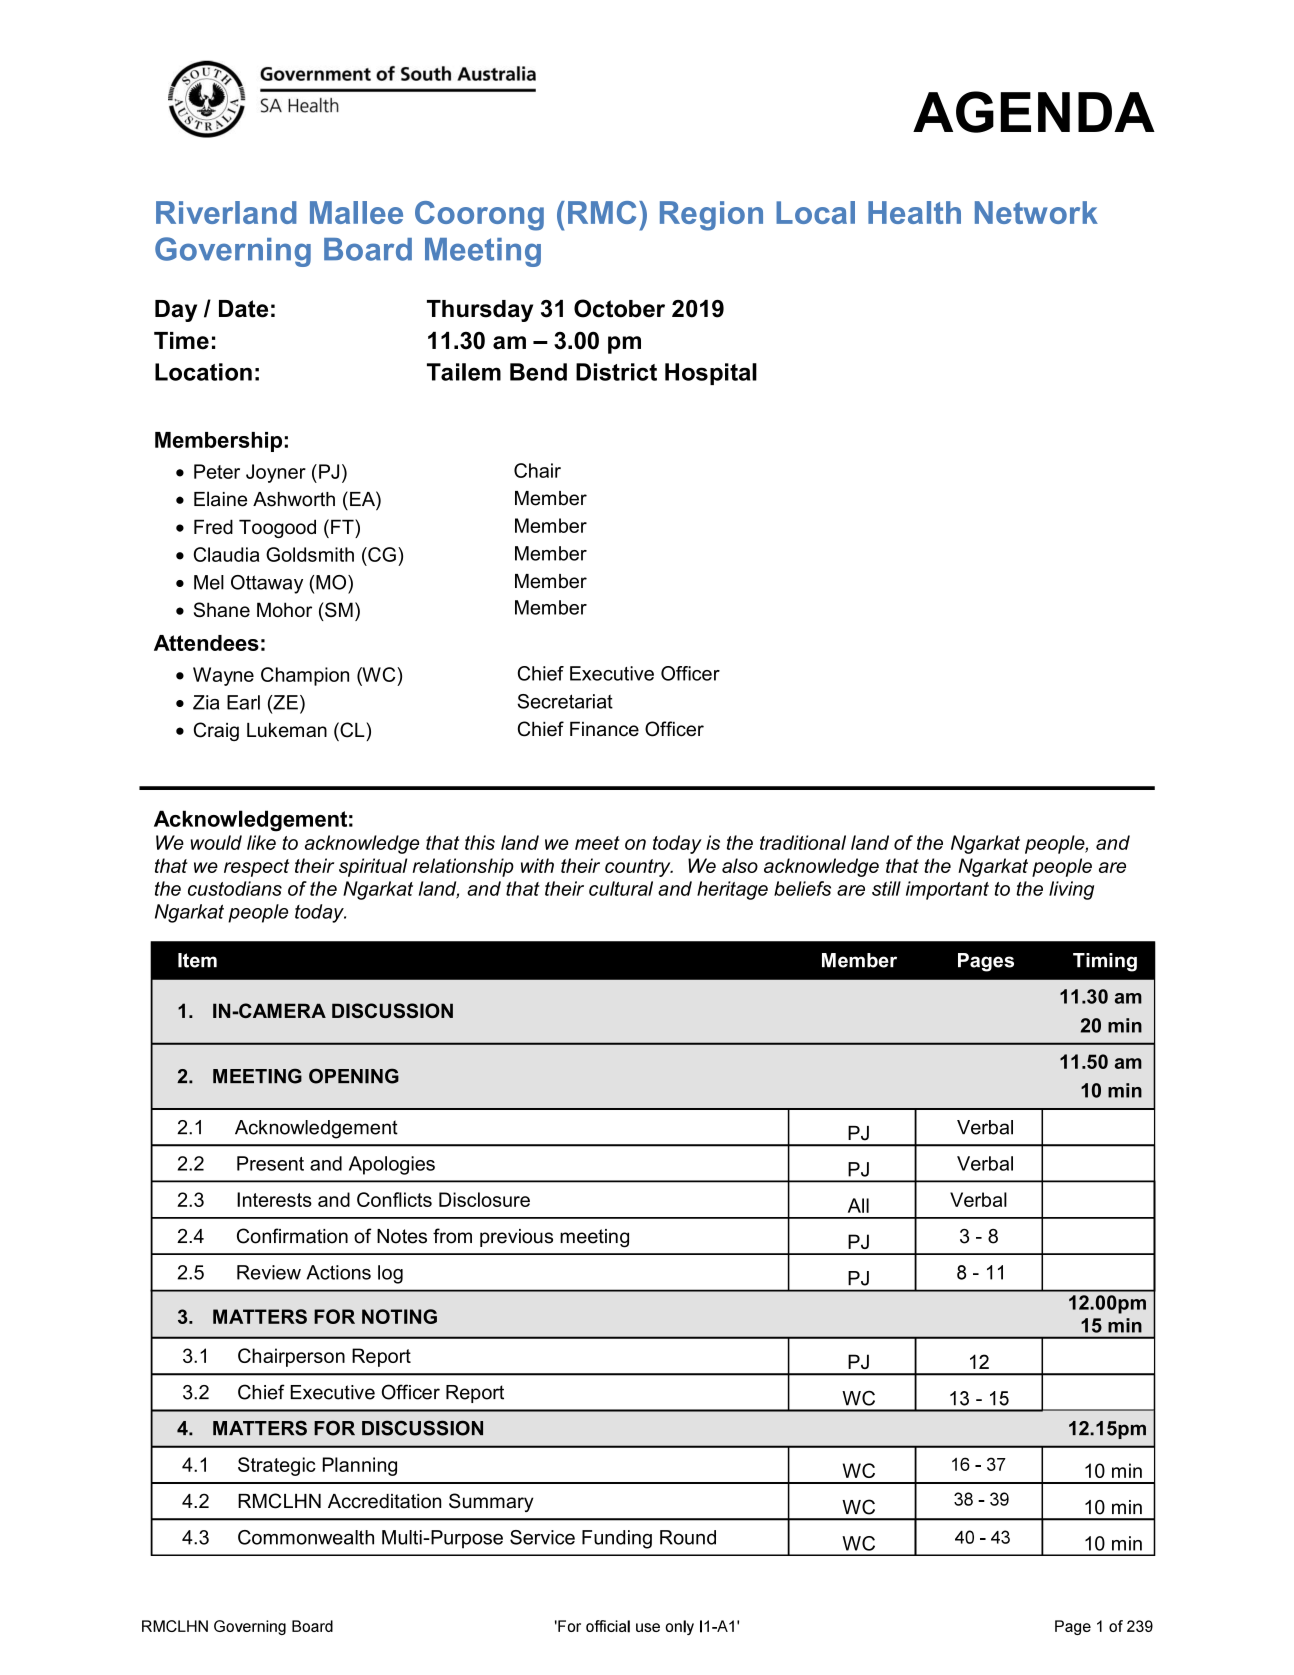 The height and width of the screenshot is (1675, 1294). I want to click on Mallee, so click(356, 212).
